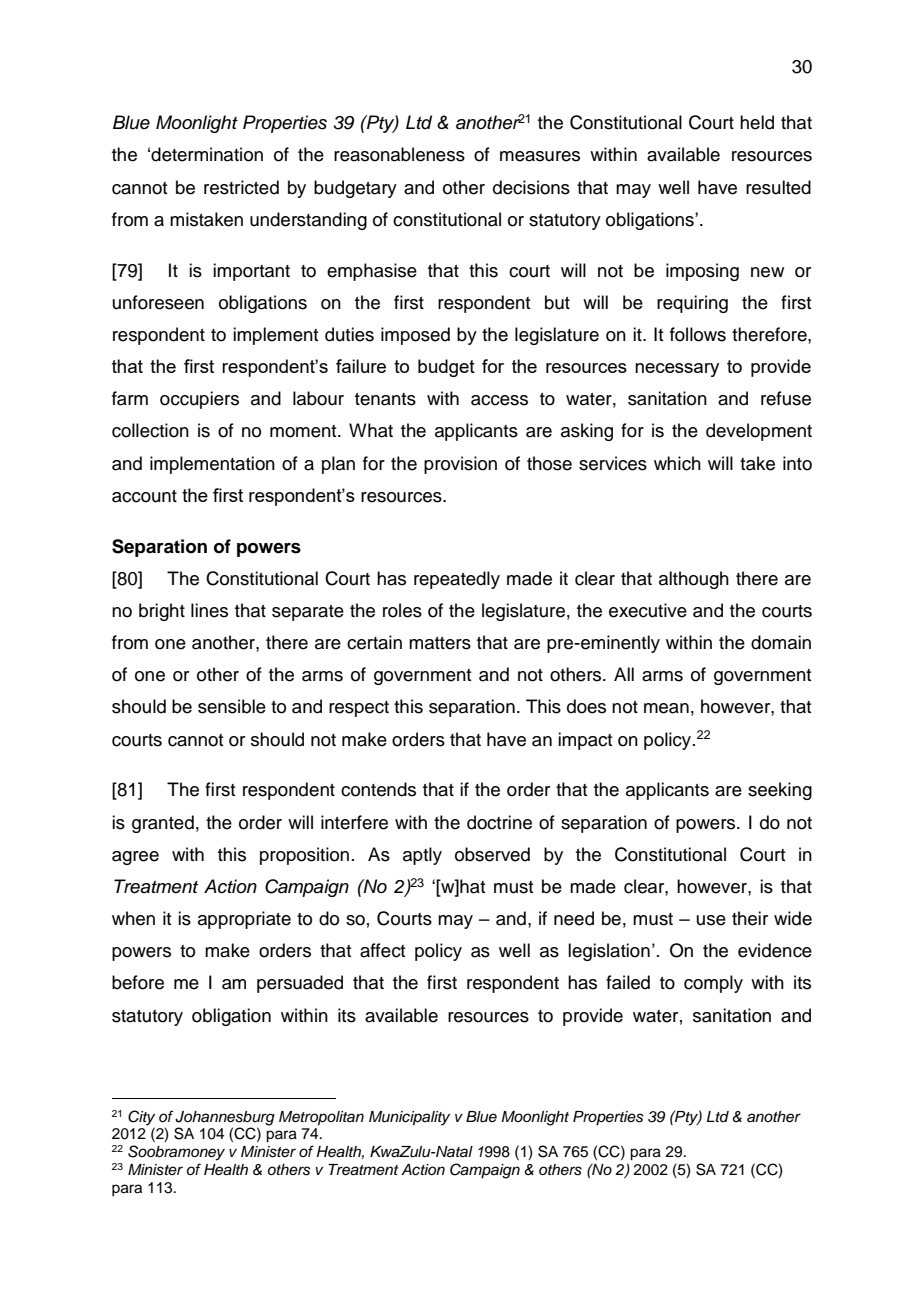 This image has height=1308, width=924. I want to click on granted, so click(163, 824).
